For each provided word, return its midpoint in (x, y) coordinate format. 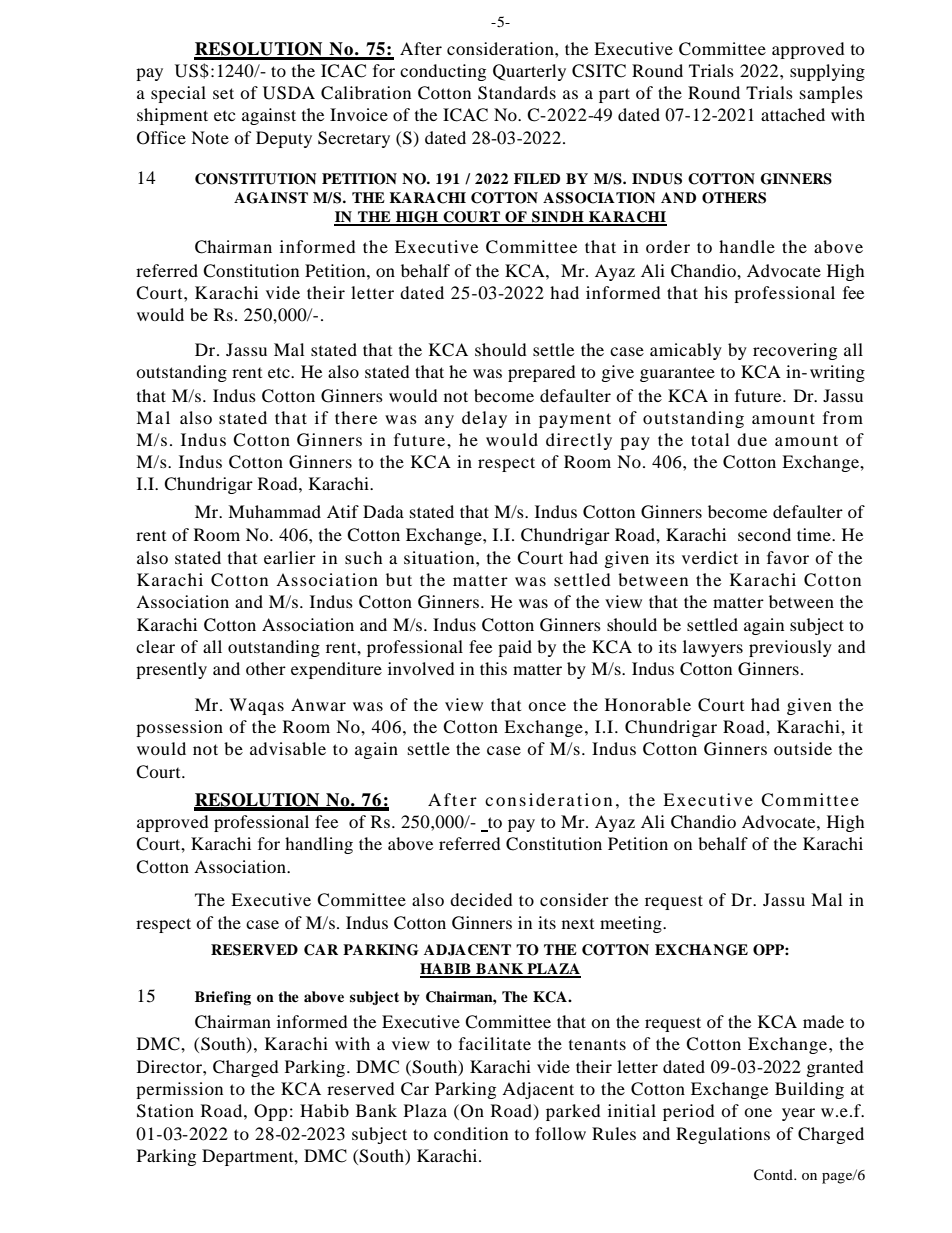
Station (165, 1111)
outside (803, 748)
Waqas (256, 706)
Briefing (223, 998)
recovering (795, 351)
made (823, 1021)
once (547, 706)
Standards (517, 93)
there (356, 417)
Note (210, 137)
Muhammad (274, 511)
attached (793, 114)
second (764, 534)
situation (440, 557)
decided (481, 899)
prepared (542, 373)
